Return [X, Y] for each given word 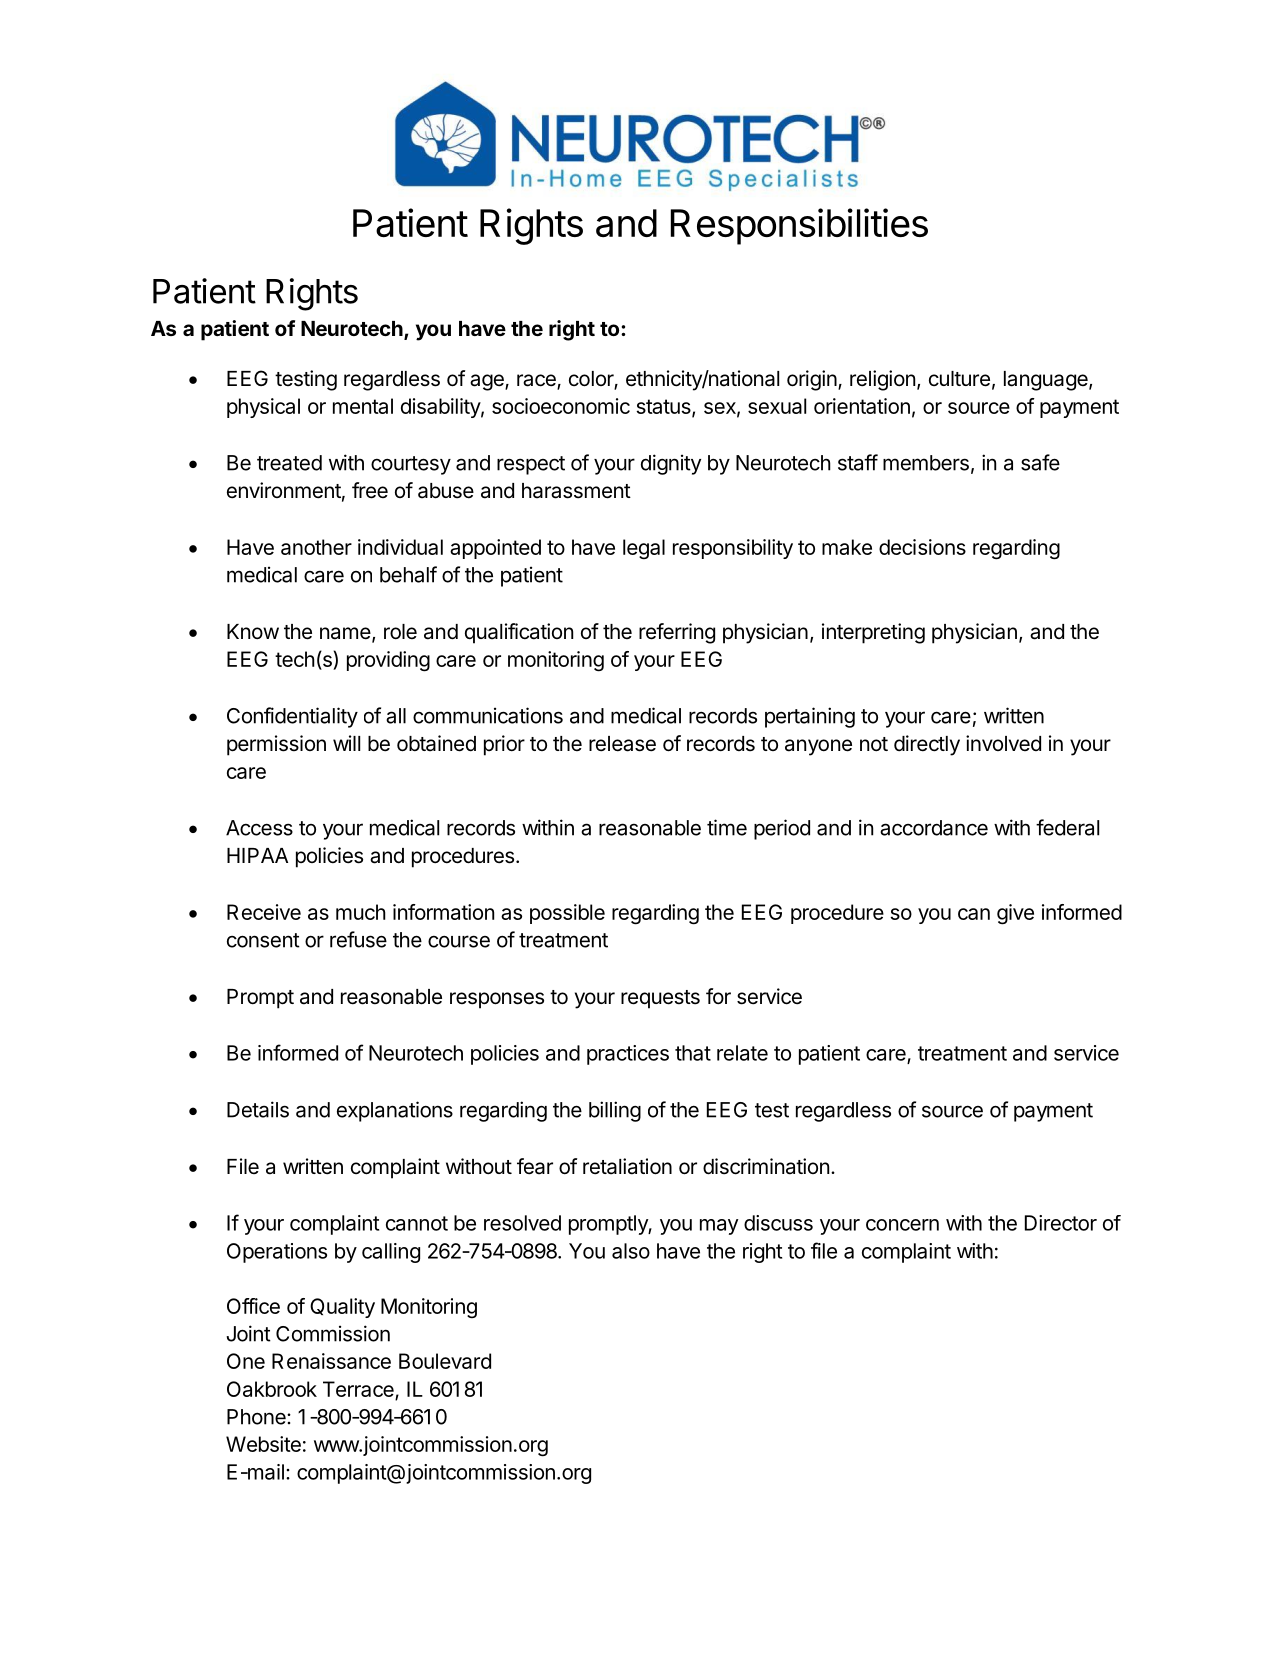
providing [388, 661]
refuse [358, 939]
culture [959, 379]
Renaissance [331, 1361]
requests [660, 999]
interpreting [873, 633]
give [1015, 914]
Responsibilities [799, 226]
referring [677, 633]
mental [363, 406]
